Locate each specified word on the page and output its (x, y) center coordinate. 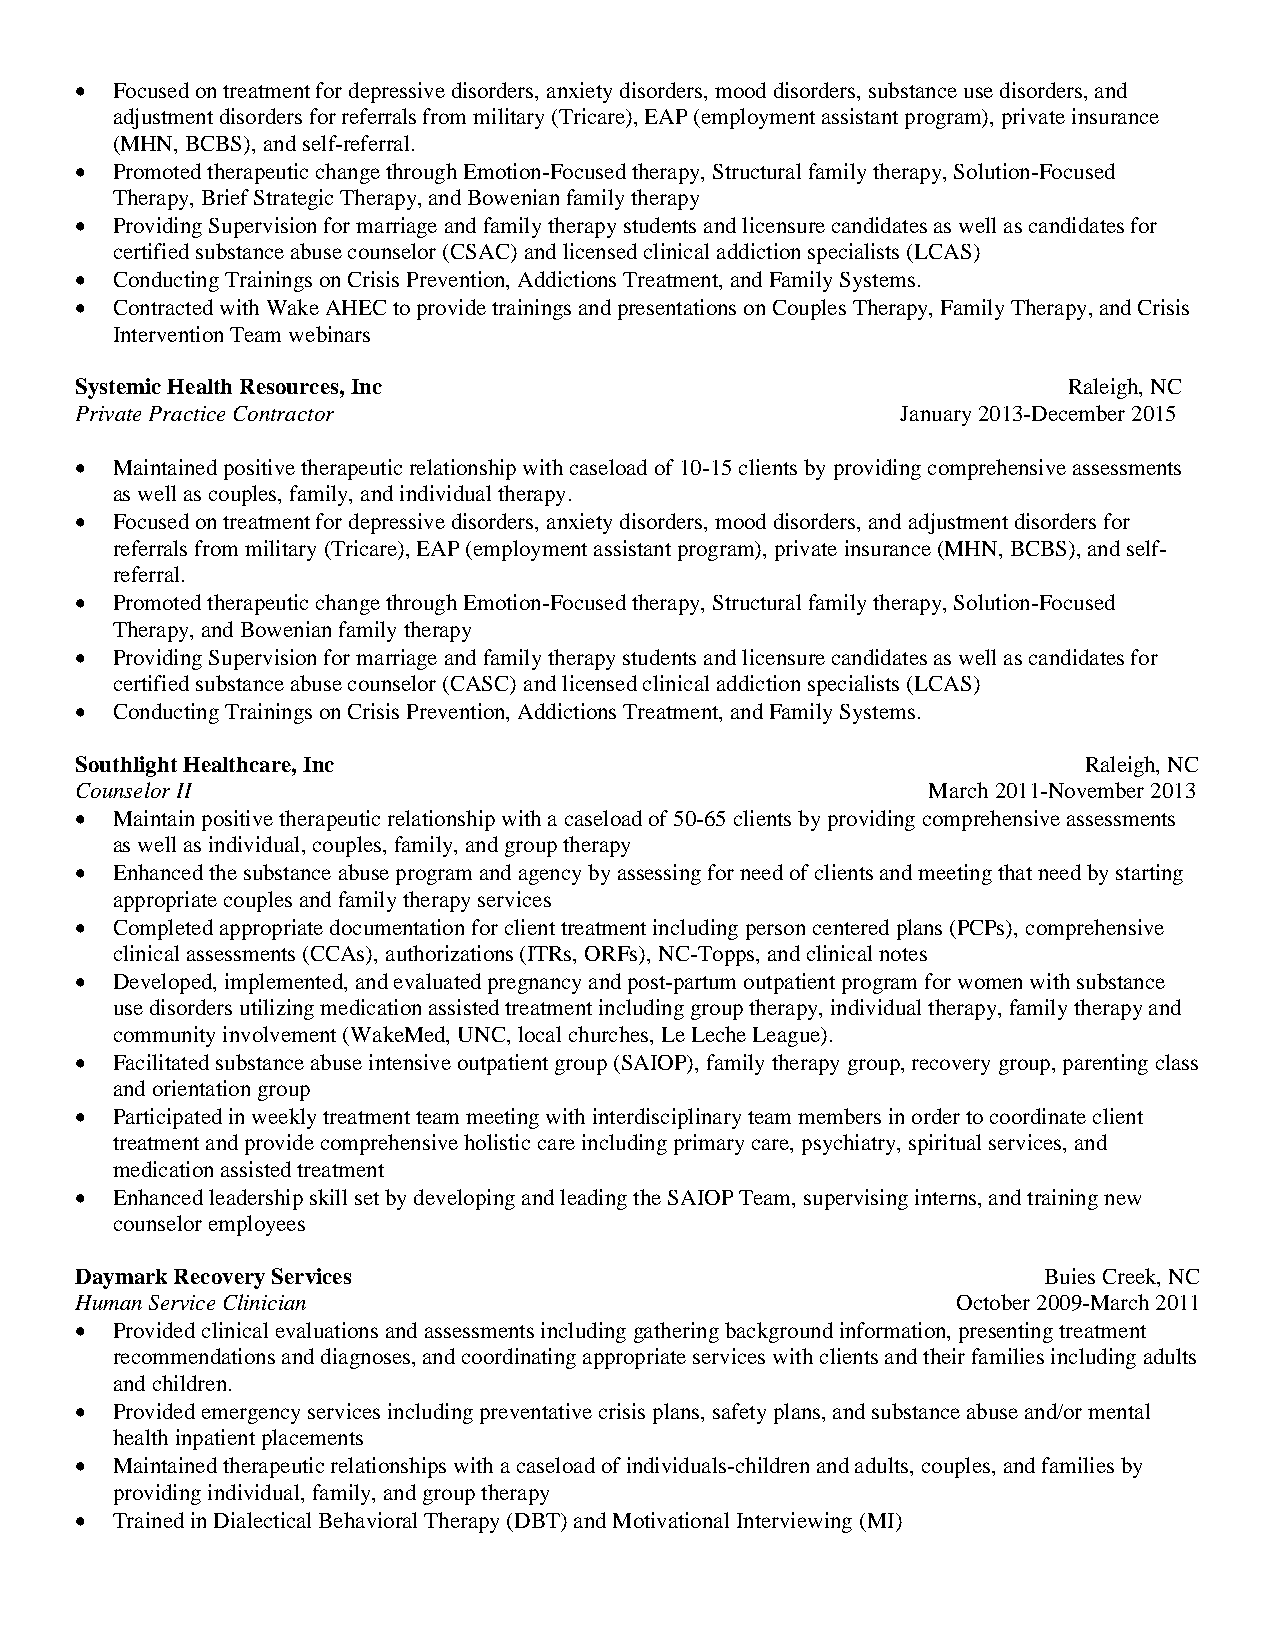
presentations (677, 309)
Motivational (671, 1520)
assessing (659, 874)
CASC (481, 685)
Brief (225, 197)
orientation (201, 1088)
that (1015, 872)
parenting (1105, 1064)
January (935, 416)
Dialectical (262, 1520)
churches (608, 1034)
